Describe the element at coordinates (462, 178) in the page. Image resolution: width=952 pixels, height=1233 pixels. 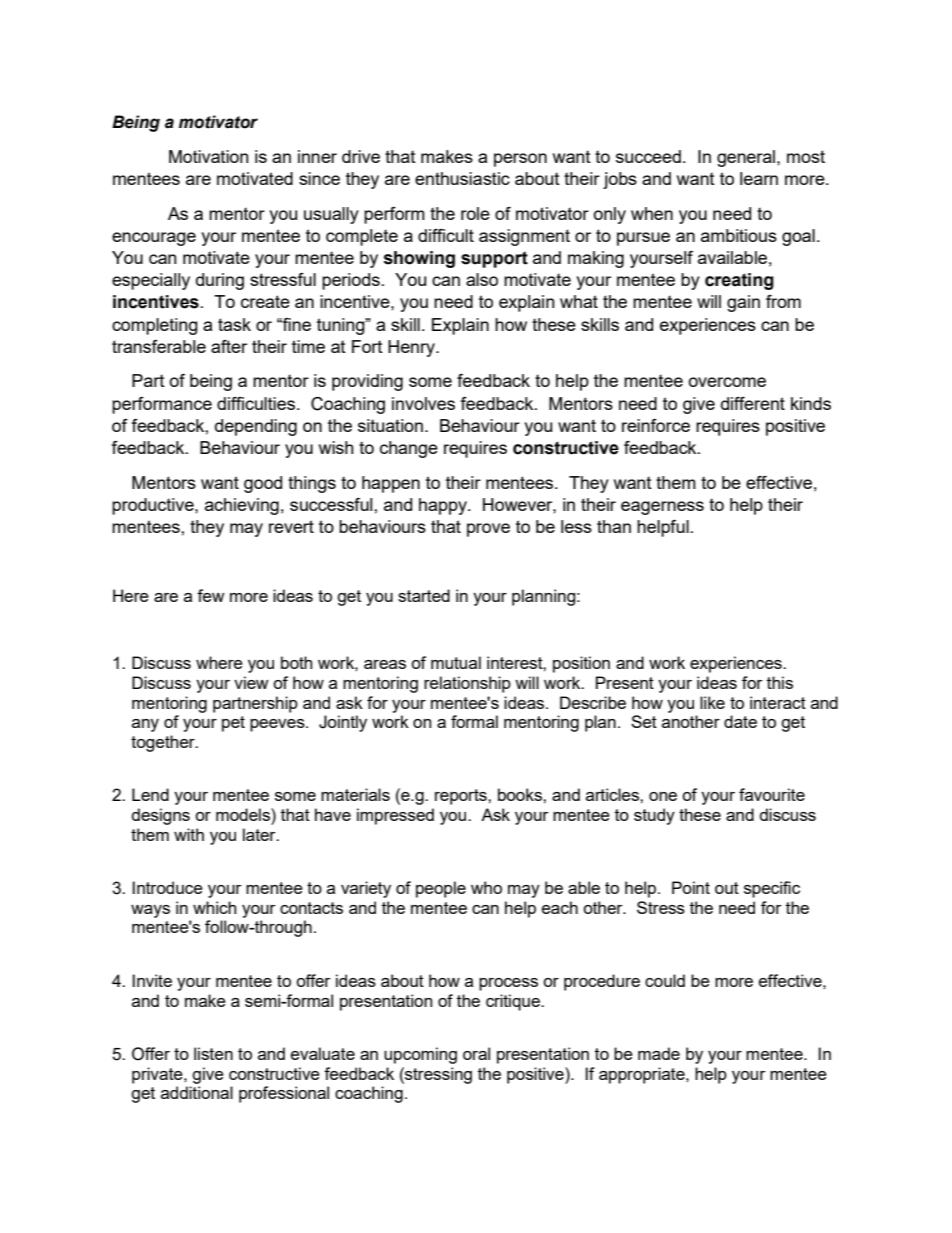
I see `enthusiastic` at that location.
